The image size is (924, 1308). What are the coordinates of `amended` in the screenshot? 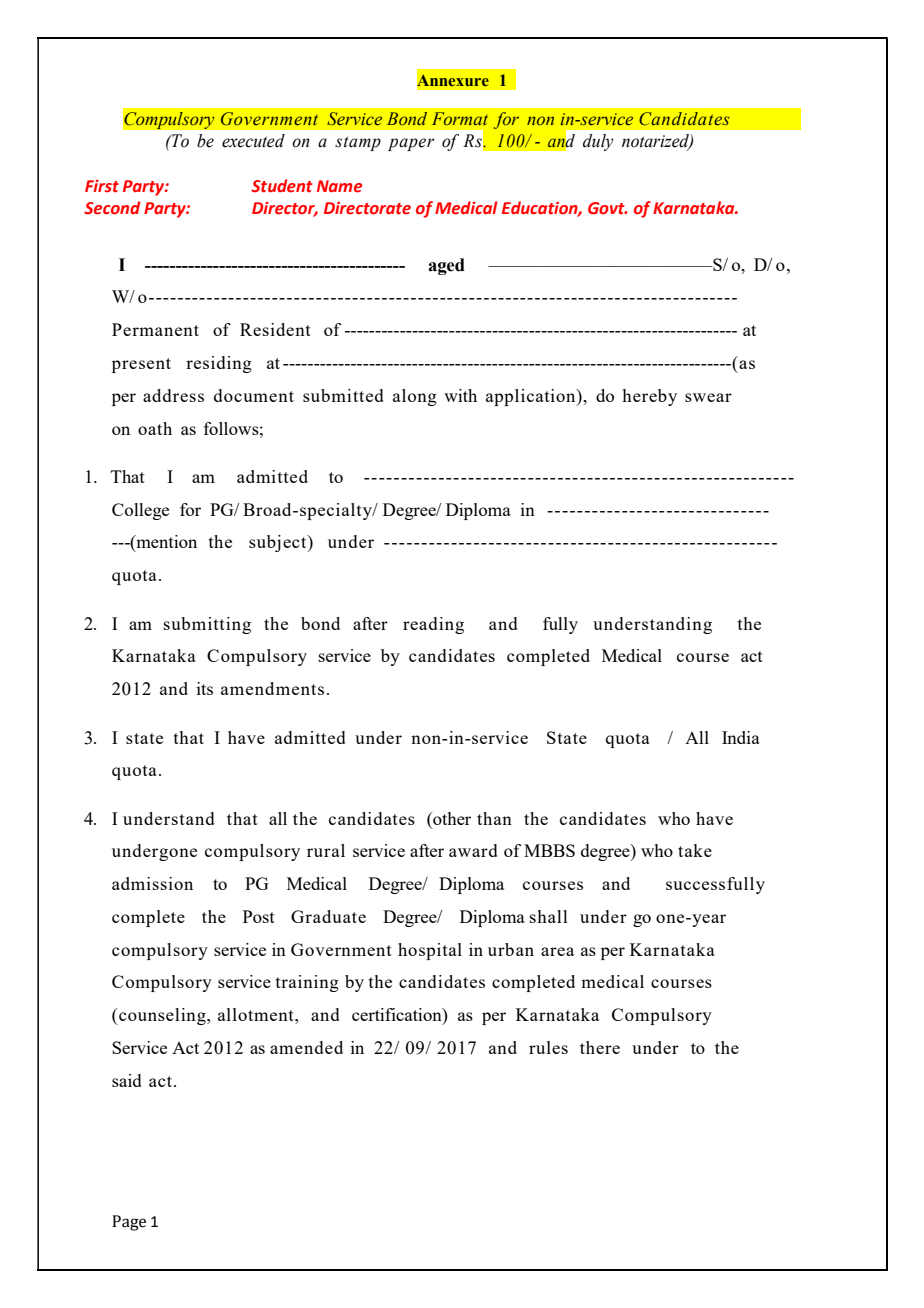 It's located at (306, 1047).
